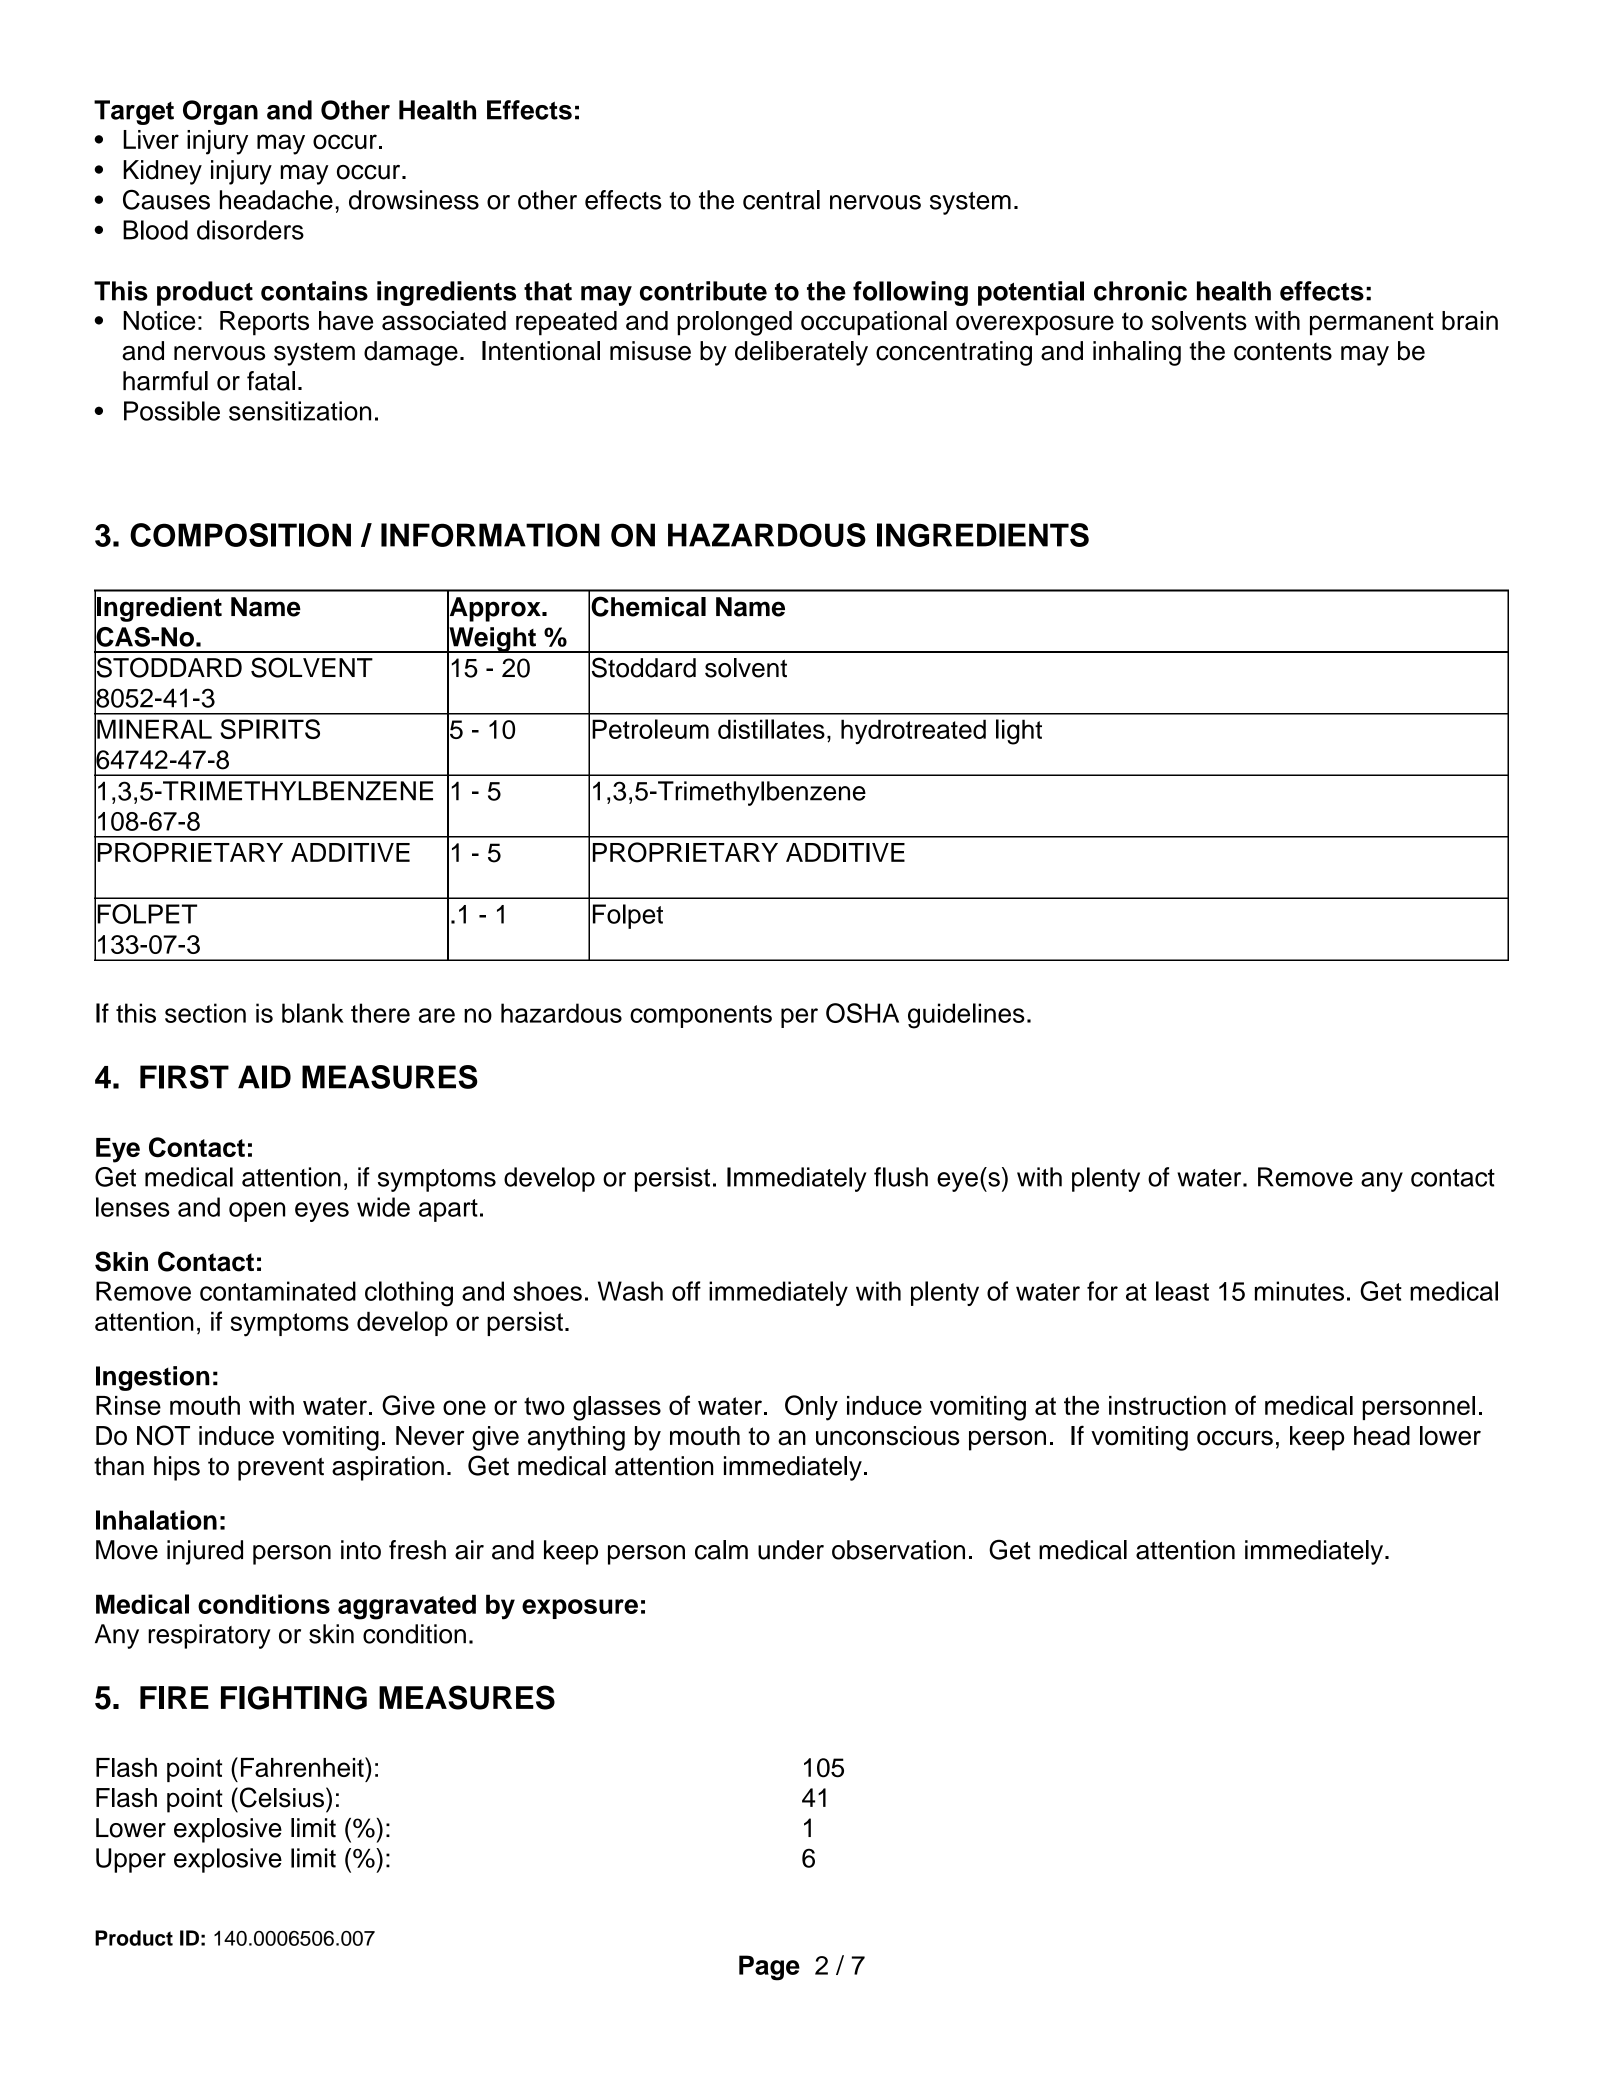  I want to click on open, so click(257, 1212).
